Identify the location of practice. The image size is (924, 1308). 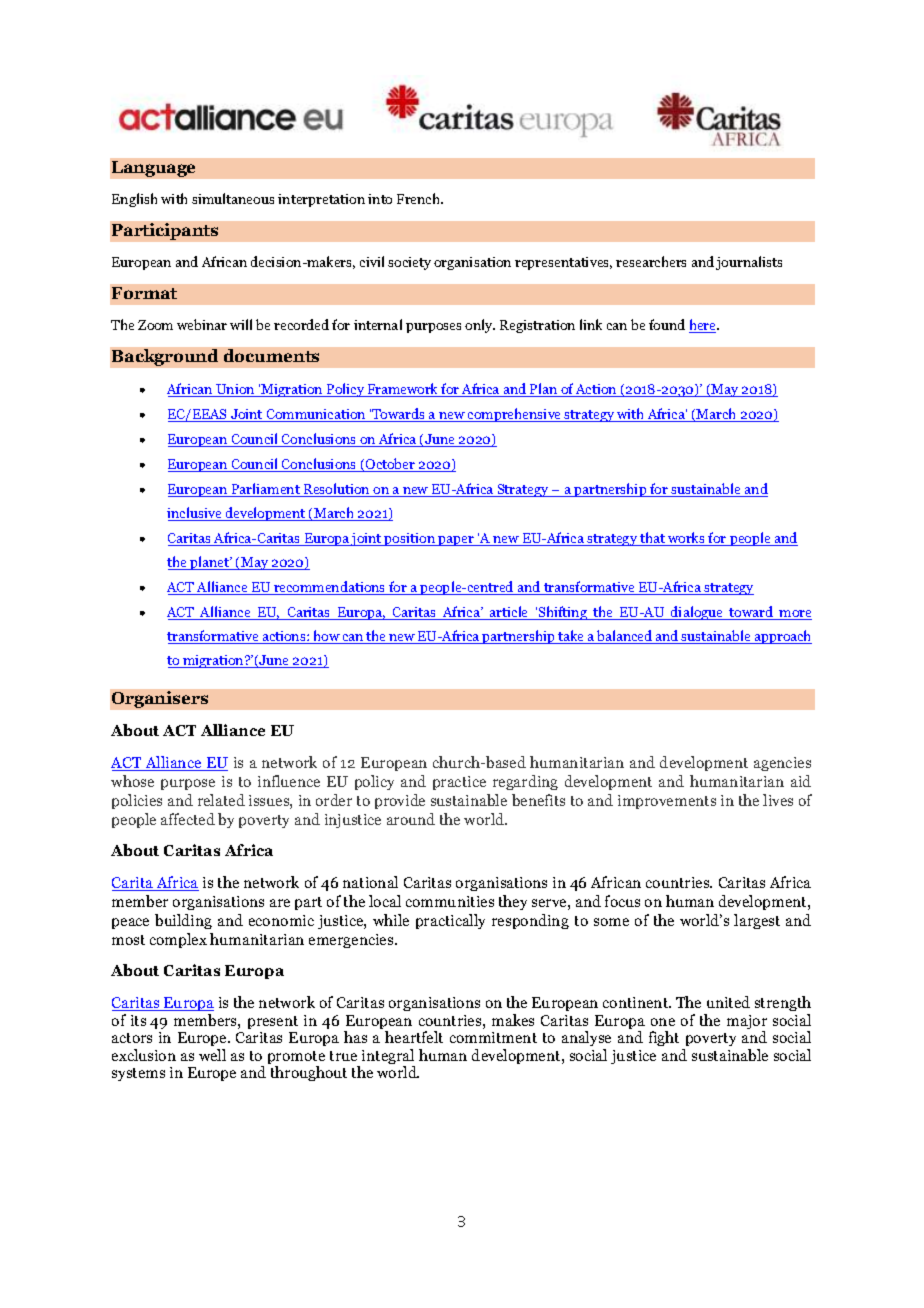
(459, 783).
